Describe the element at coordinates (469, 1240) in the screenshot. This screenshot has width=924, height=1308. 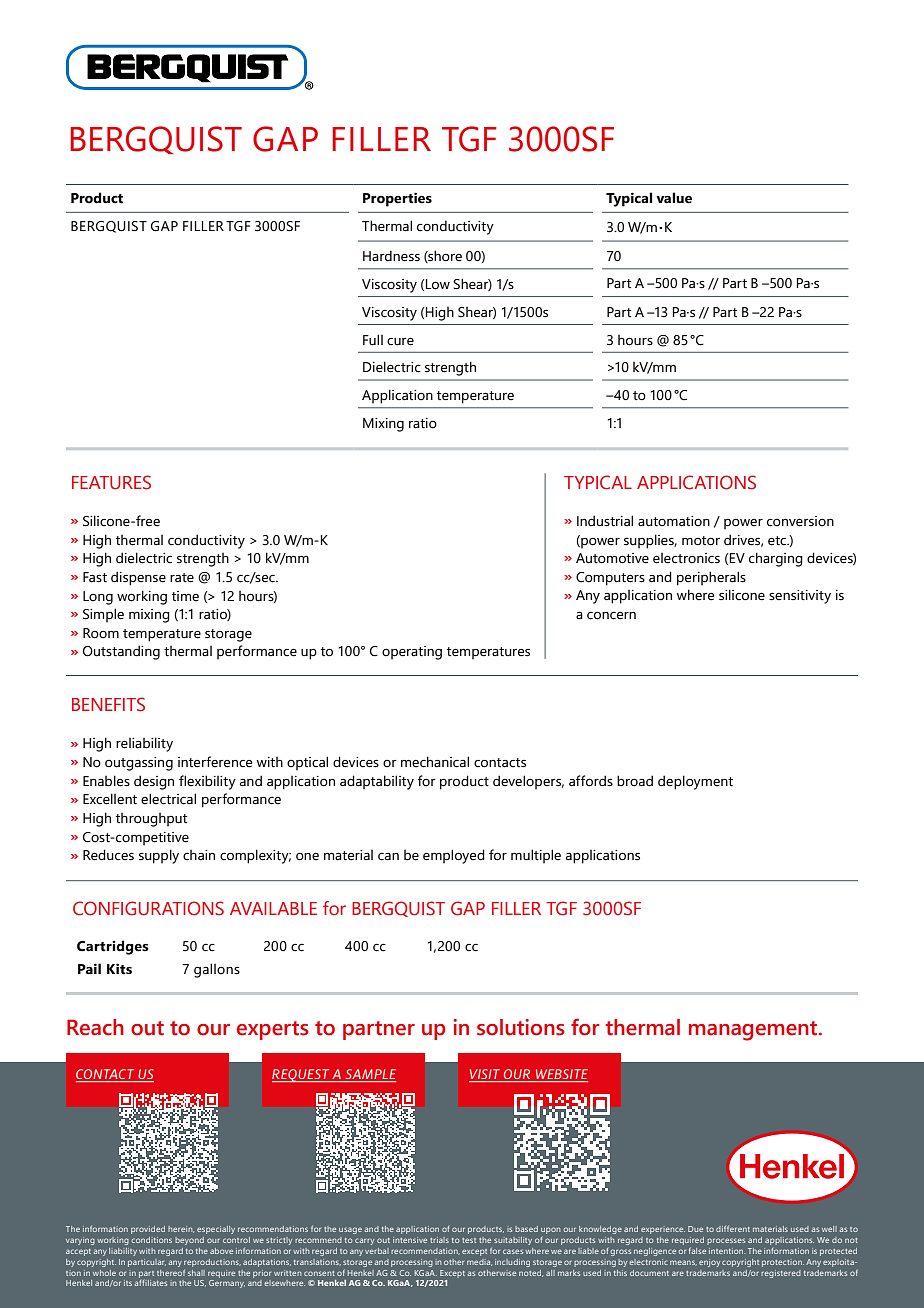
I see `test` at that location.
